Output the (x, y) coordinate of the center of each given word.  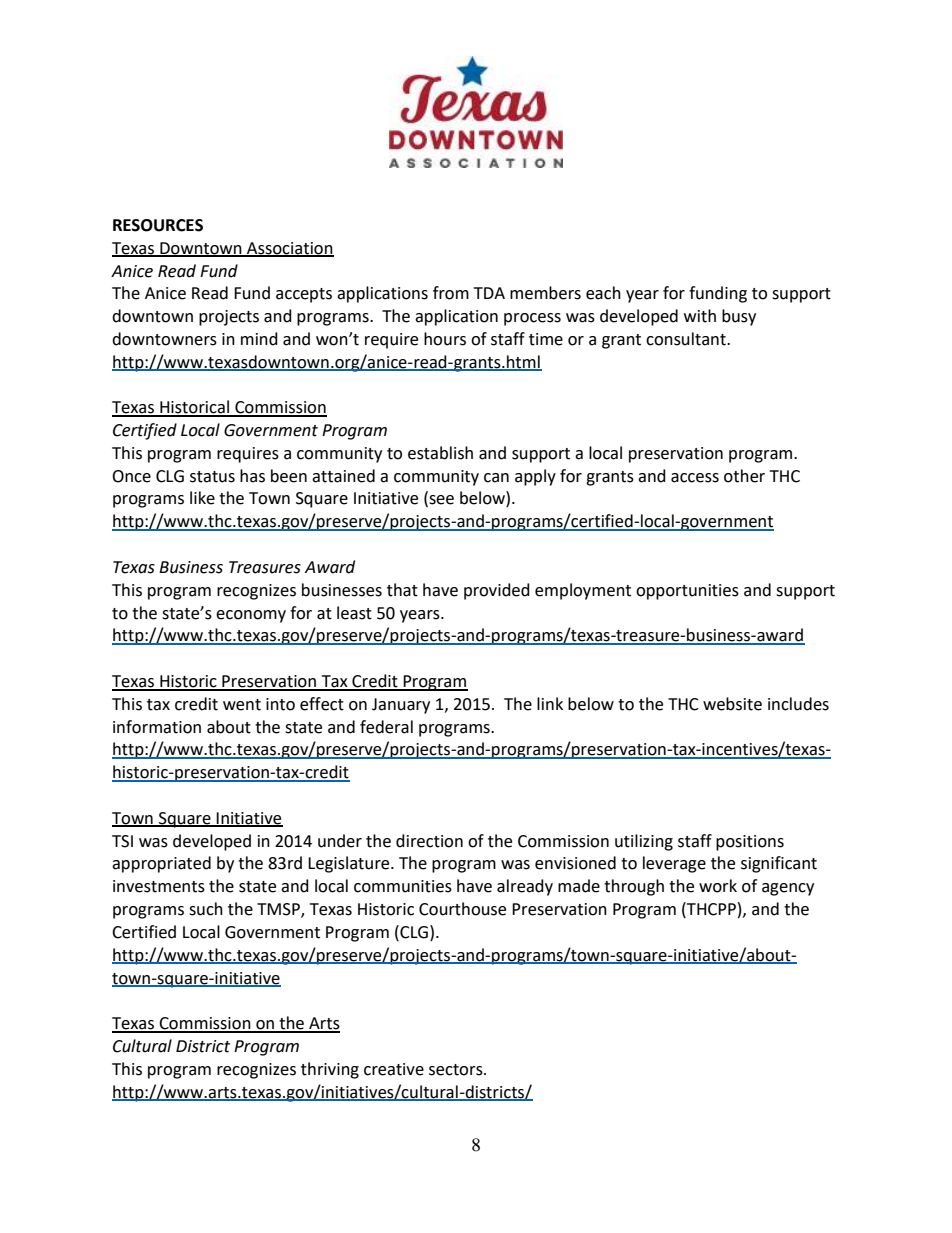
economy (251, 616)
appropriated (161, 864)
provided (497, 591)
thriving (330, 1070)
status (212, 477)
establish (440, 453)
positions (750, 843)
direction (429, 841)
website (732, 704)
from (451, 293)
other (744, 476)
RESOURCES (158, 225)
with (700, 316)
